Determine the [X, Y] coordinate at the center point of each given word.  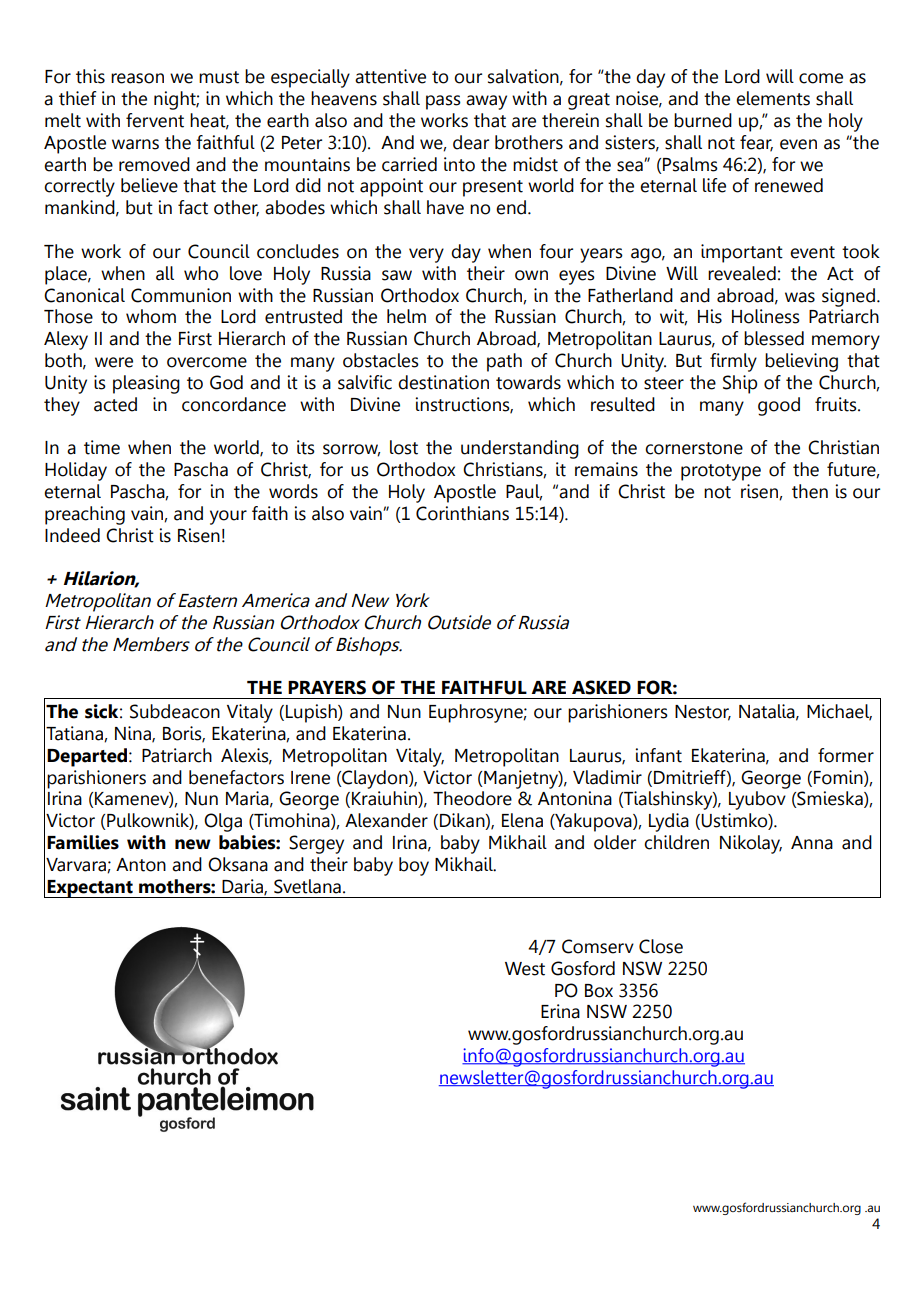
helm [406, 316]
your [228, 517]
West [525, 969]
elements [773, 98]
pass [443, 102]
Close [661, 946]
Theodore [472, 798]
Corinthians [462, 513]
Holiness [766, 316]
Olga [223, 822]
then [810, 491]
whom [151, 316]
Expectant [90, 889]
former [846, 755]
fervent [155, 120]
